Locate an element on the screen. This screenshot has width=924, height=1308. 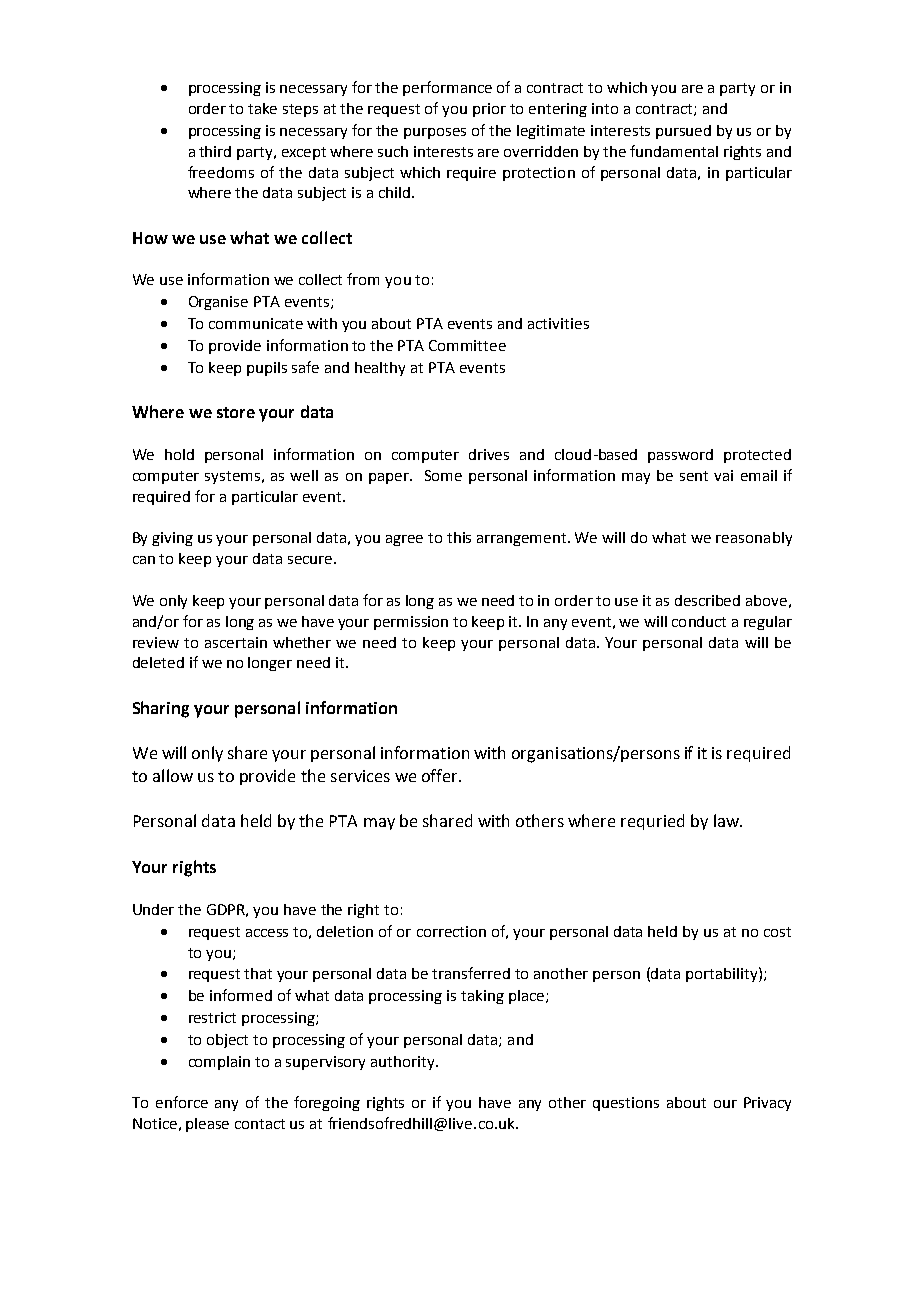
Organise is located at coordinates (218, 303).
